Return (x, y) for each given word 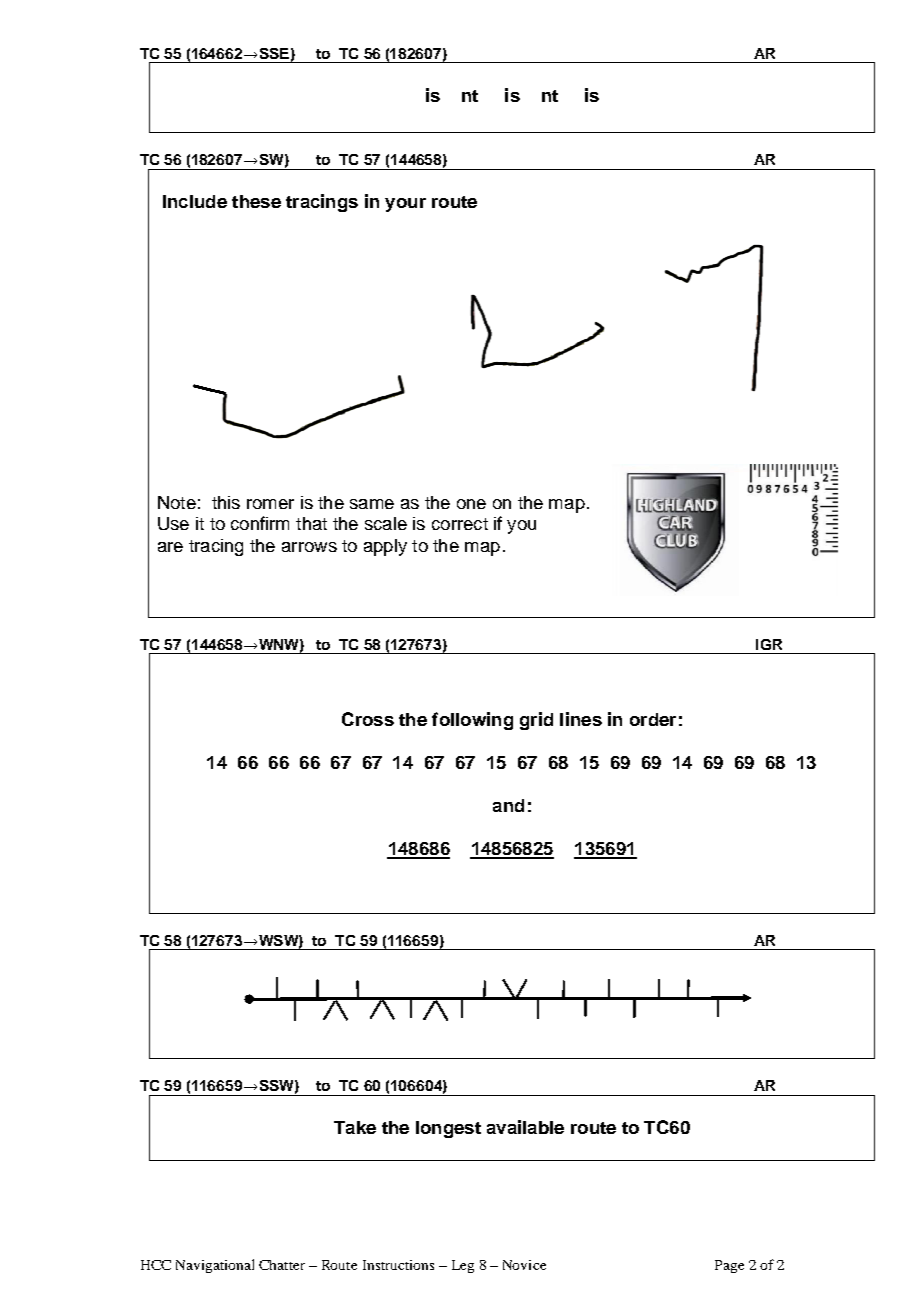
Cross (368, 719)
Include (195, 201)
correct (460, 524)
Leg (463, 1266)
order (653, 719)
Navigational (215, 1266)
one (471, 504)
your (405, 205)
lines (581, 719)
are (170, 547)
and (508, 805)
